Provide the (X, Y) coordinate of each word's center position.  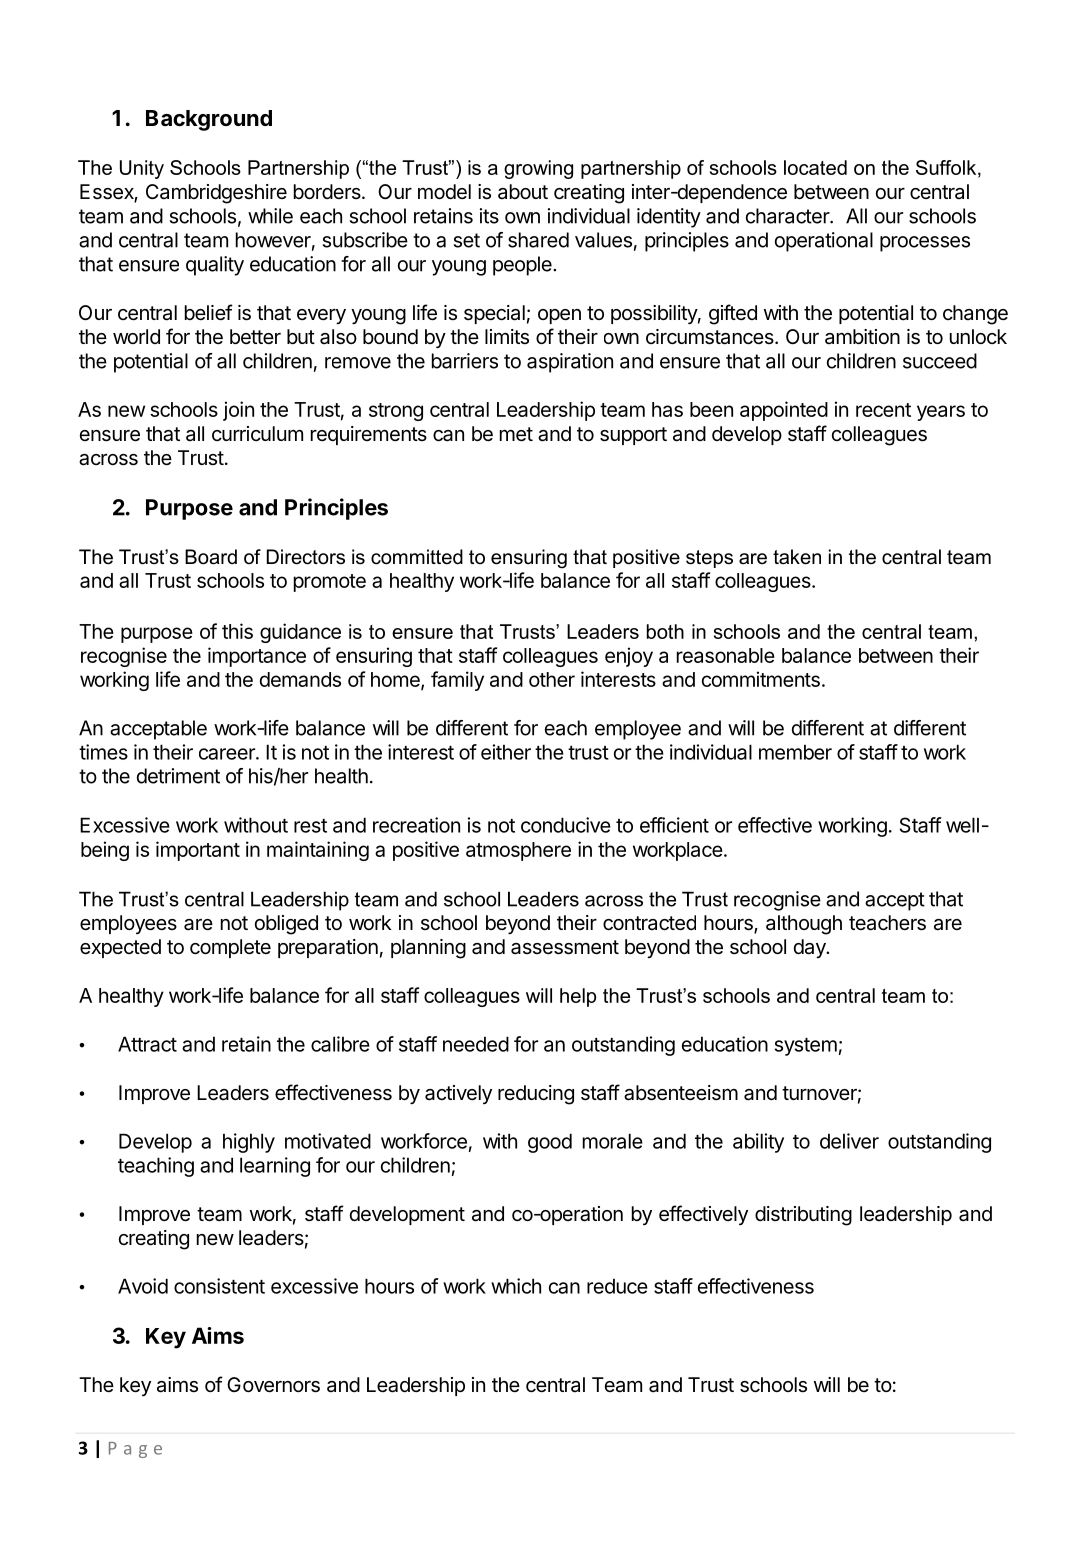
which (516, 1286)
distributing (803, 1216)
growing (538, 169)
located (815, 167)
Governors (273, 1385)
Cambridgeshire (216, 194)
